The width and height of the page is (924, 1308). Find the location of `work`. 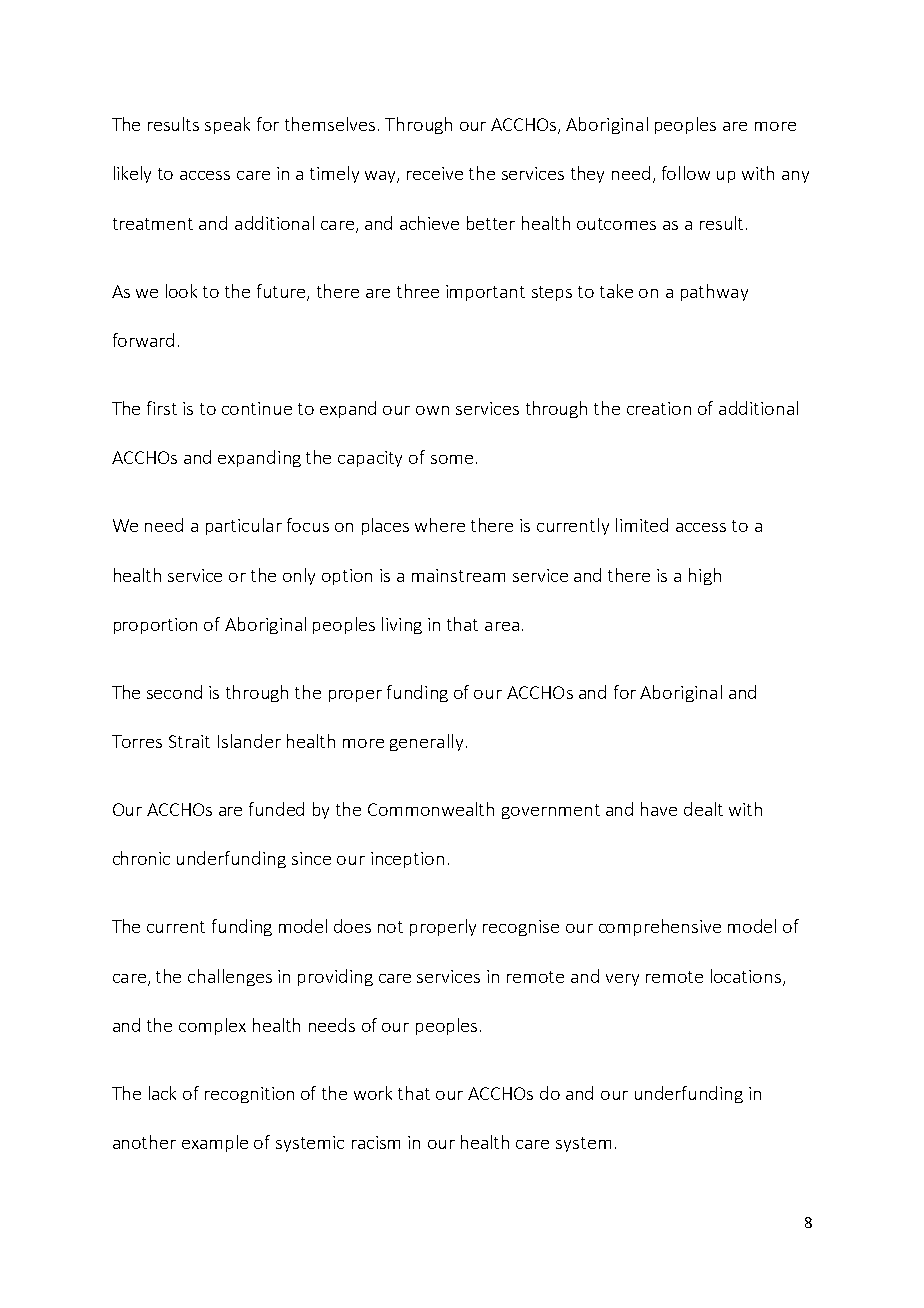

work is located at coordinates (373, 1093).
